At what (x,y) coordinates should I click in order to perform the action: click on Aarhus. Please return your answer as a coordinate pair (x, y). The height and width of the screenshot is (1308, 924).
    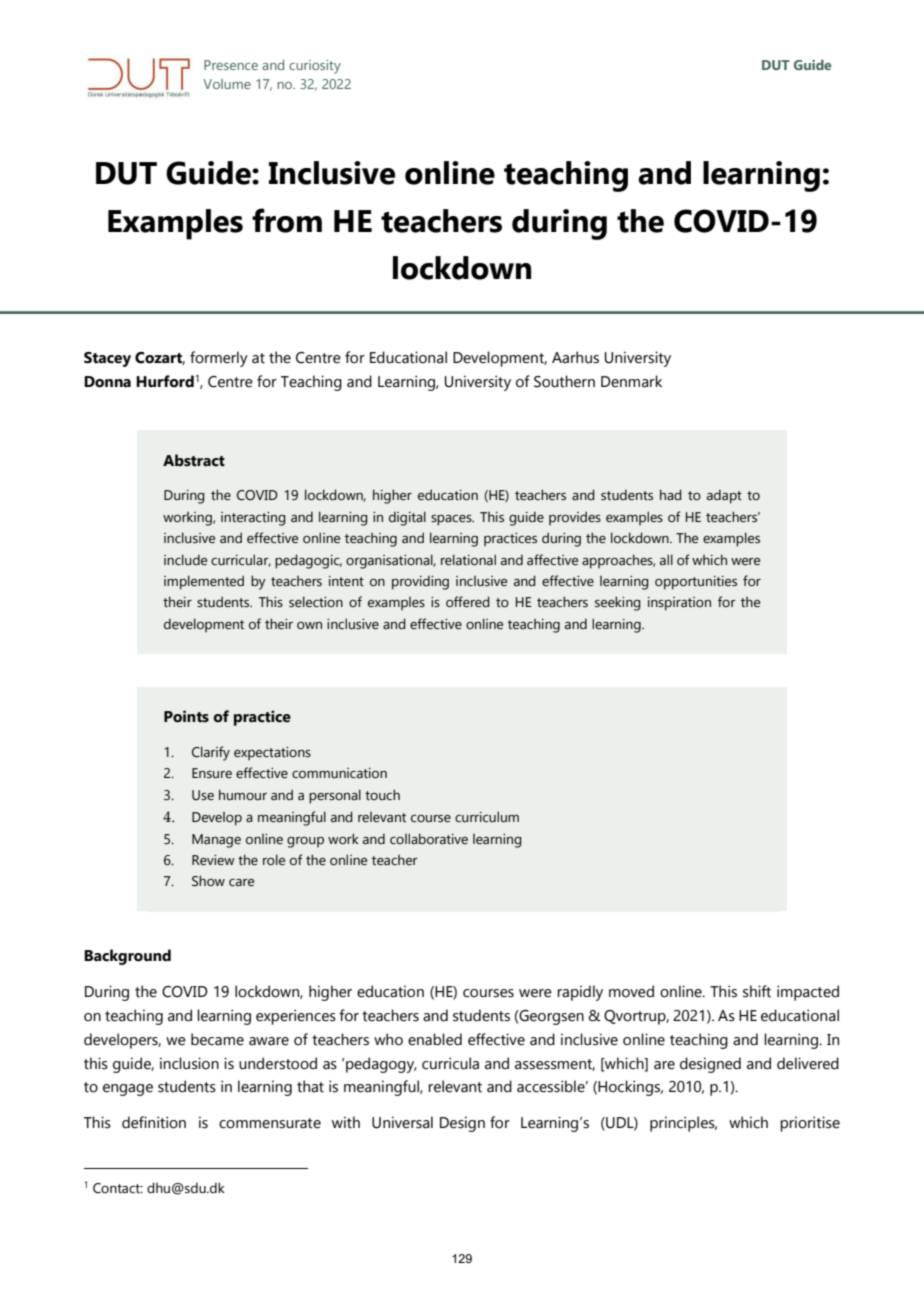
    Looking at the image, I should click on (575, 357).
